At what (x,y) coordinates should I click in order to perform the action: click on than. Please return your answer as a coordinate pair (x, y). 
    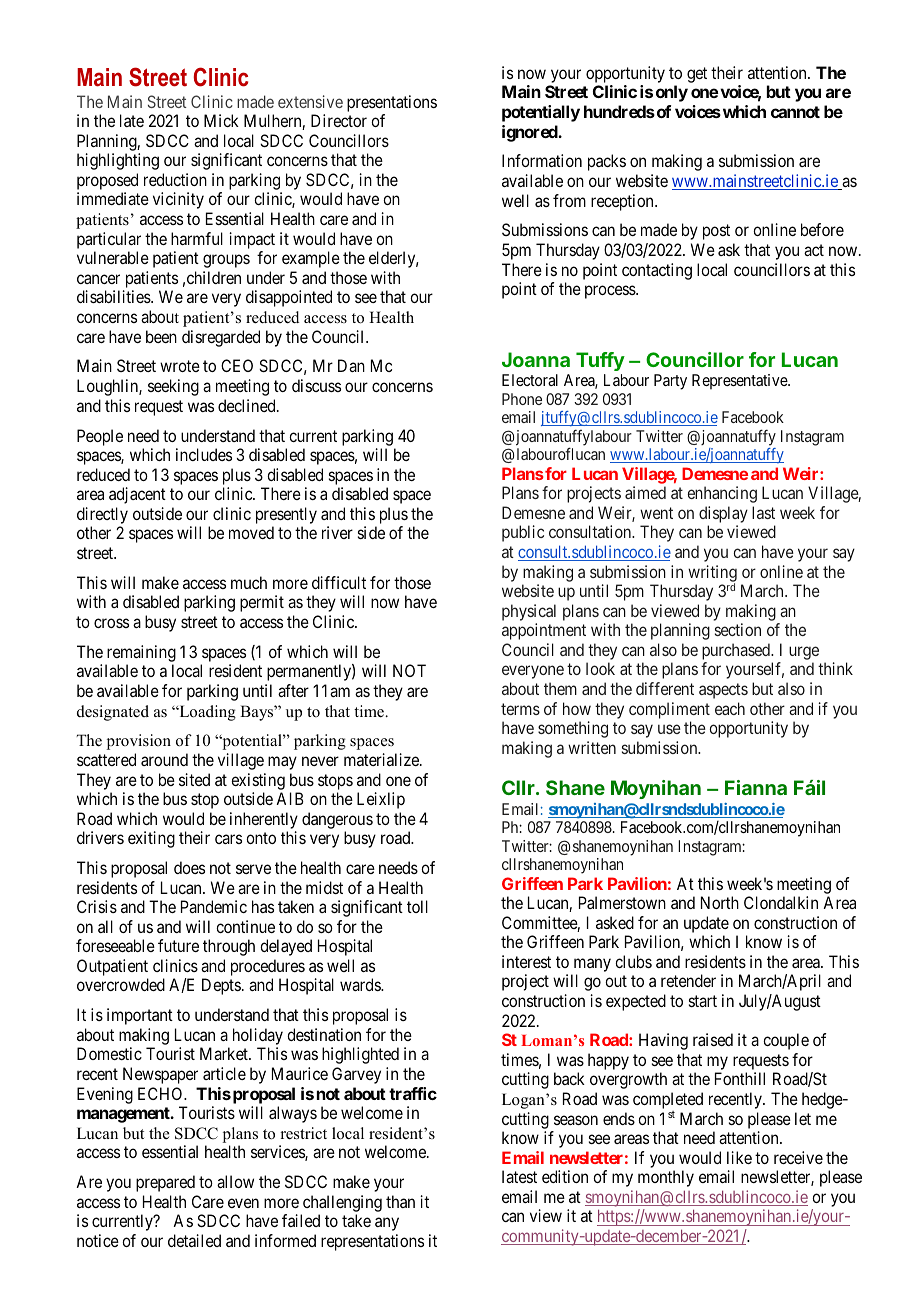
    Looking at the image, I should click on (400, 1201).
